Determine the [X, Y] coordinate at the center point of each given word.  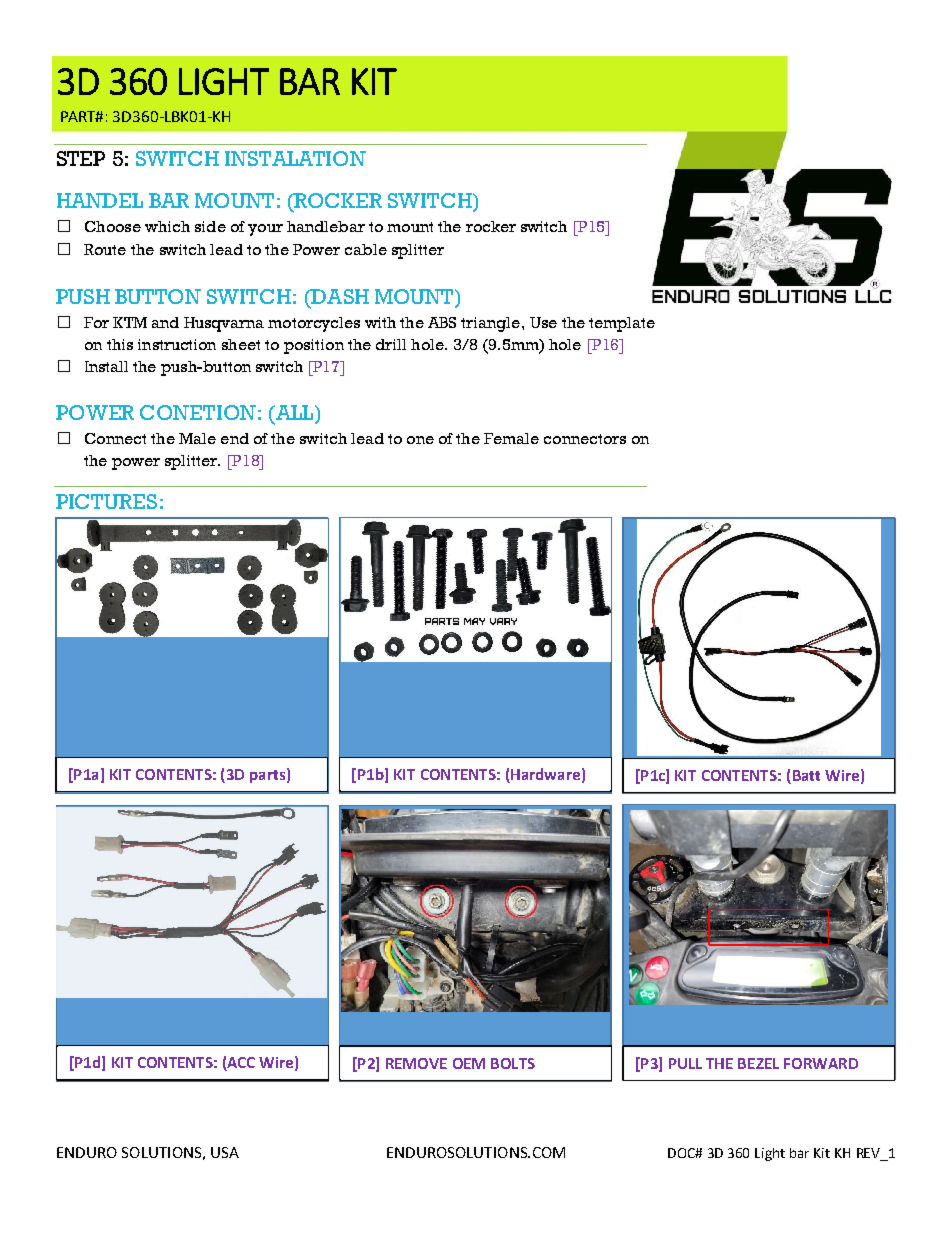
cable [366, 249]
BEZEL [758, 1063]
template [622, 324]
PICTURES [106, 501]
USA [225, 1152]
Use [543, 322]
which [167, 226]
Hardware [545, 774]
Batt [806, 775]
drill [391, 344]
